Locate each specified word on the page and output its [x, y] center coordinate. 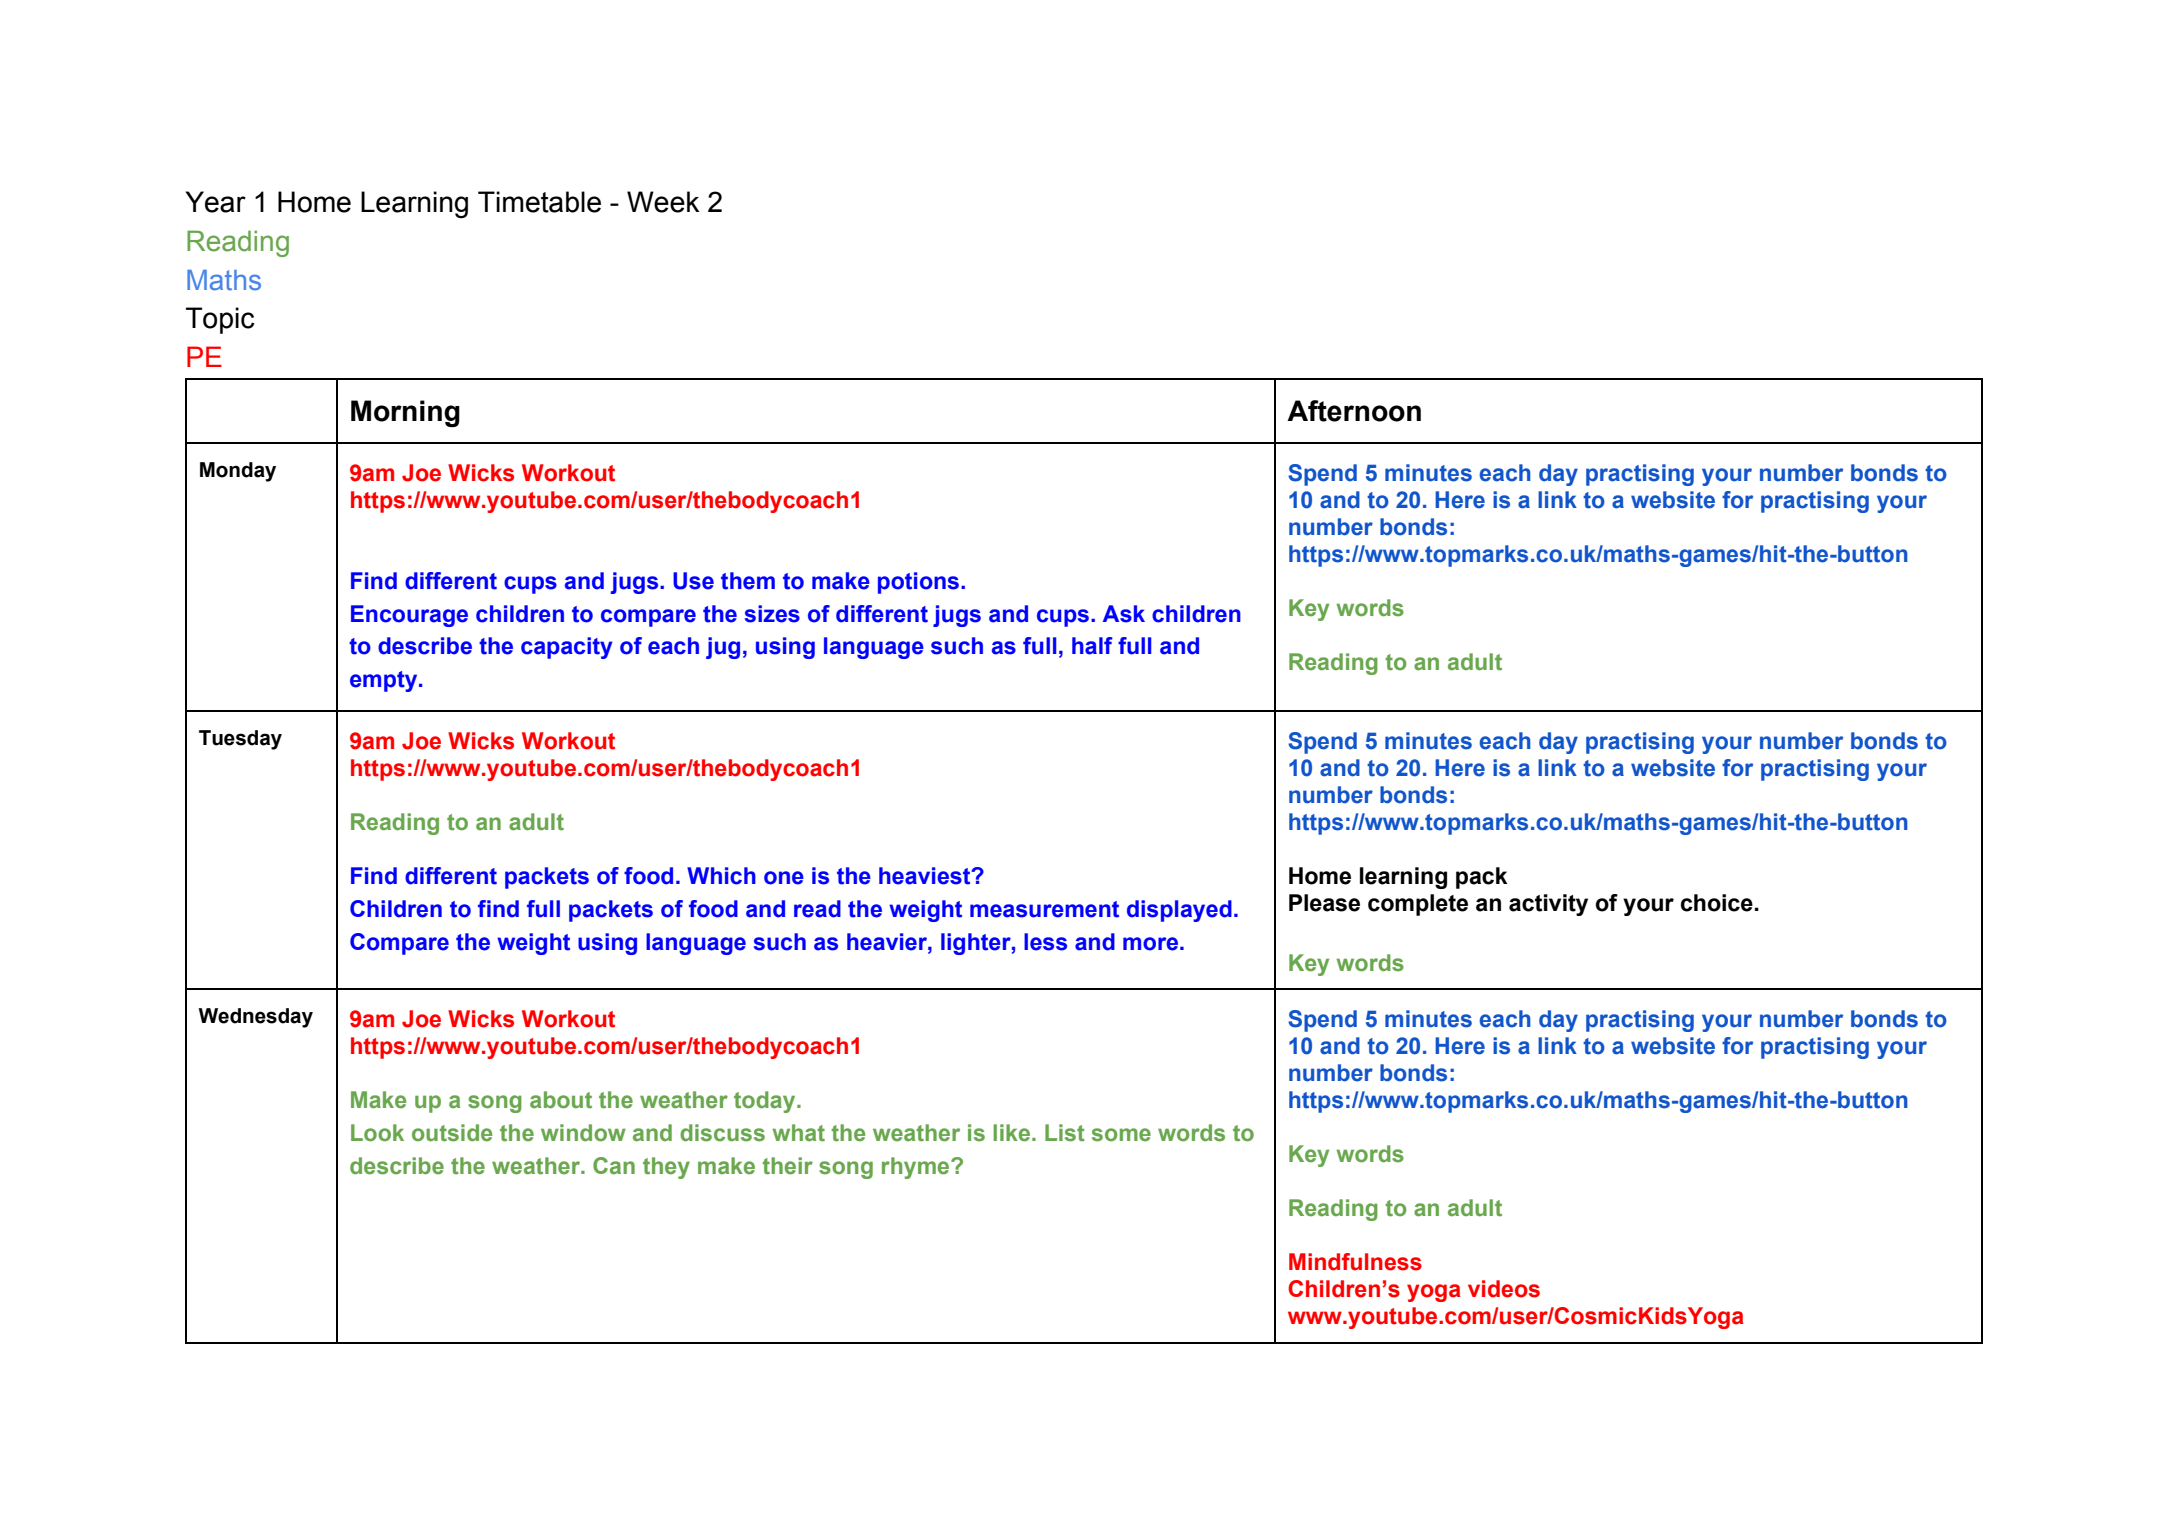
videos [1504, 1289]
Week [663, 202]
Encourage [409, 616]
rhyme [917, 1168]
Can [614, 1166]
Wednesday [255, 1018]
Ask [1124, 614]
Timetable [539, 202]
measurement [1044, 909]
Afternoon [1354, 411]
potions [920, 583]
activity [1548, 905]
